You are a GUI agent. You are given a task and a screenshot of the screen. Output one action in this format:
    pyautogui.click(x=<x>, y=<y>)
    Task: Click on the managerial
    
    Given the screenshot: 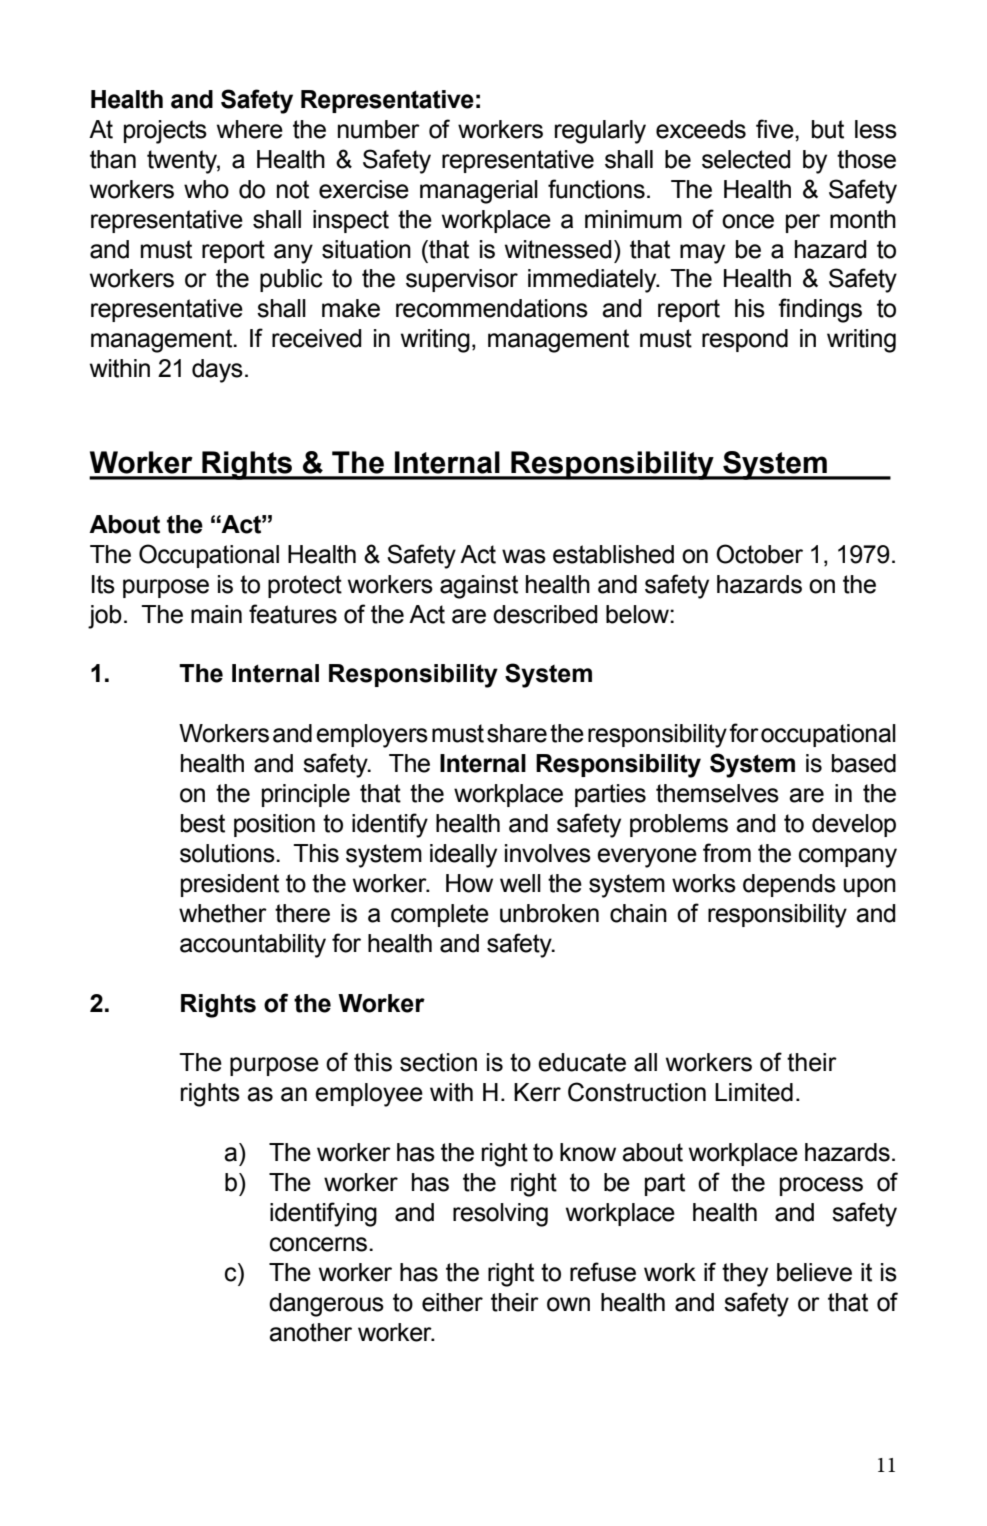 What is the action you would take?
    pyautogui.click(x=479, y=192)
